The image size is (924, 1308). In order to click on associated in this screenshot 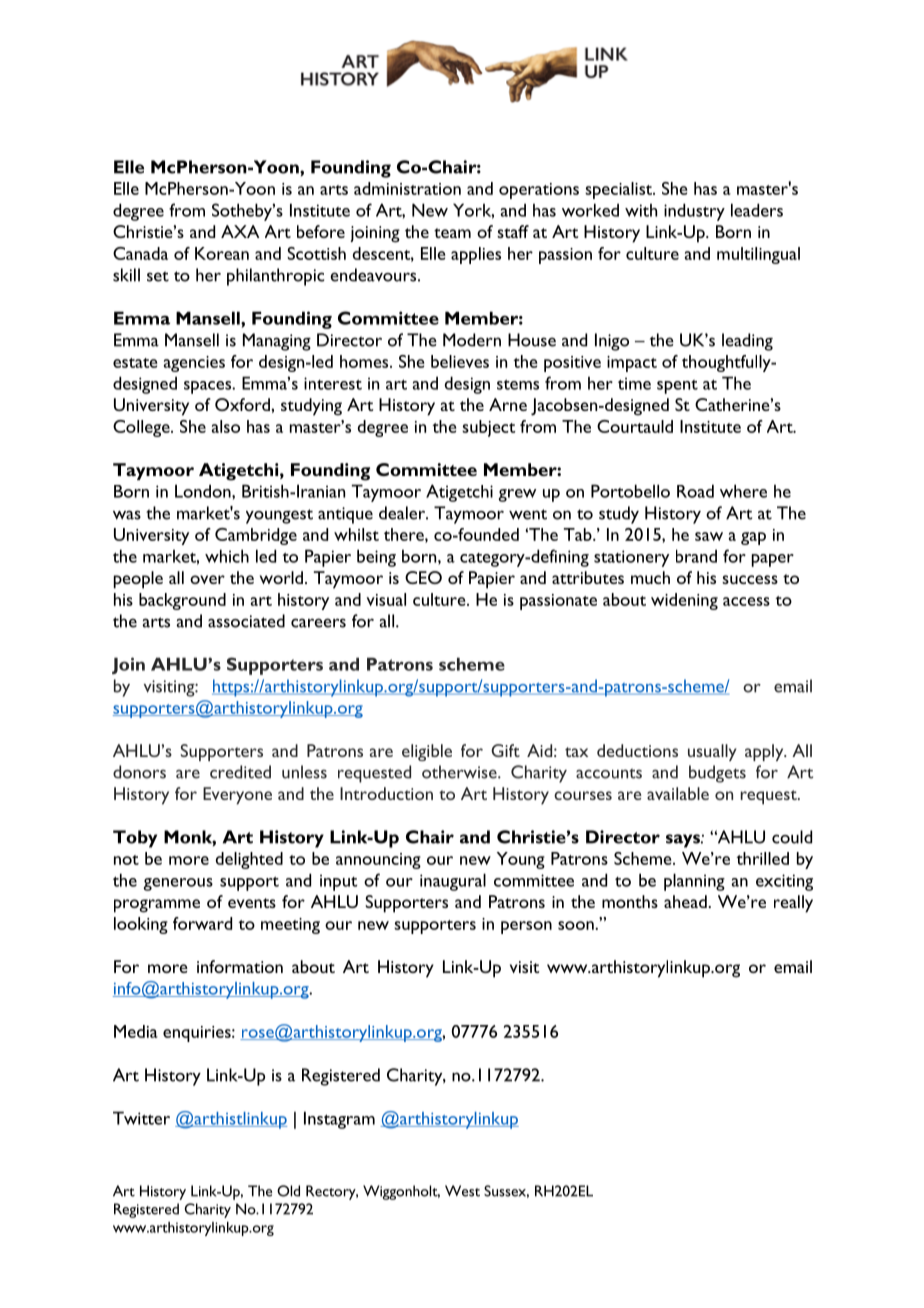, I will do `click(246, 621)`.
